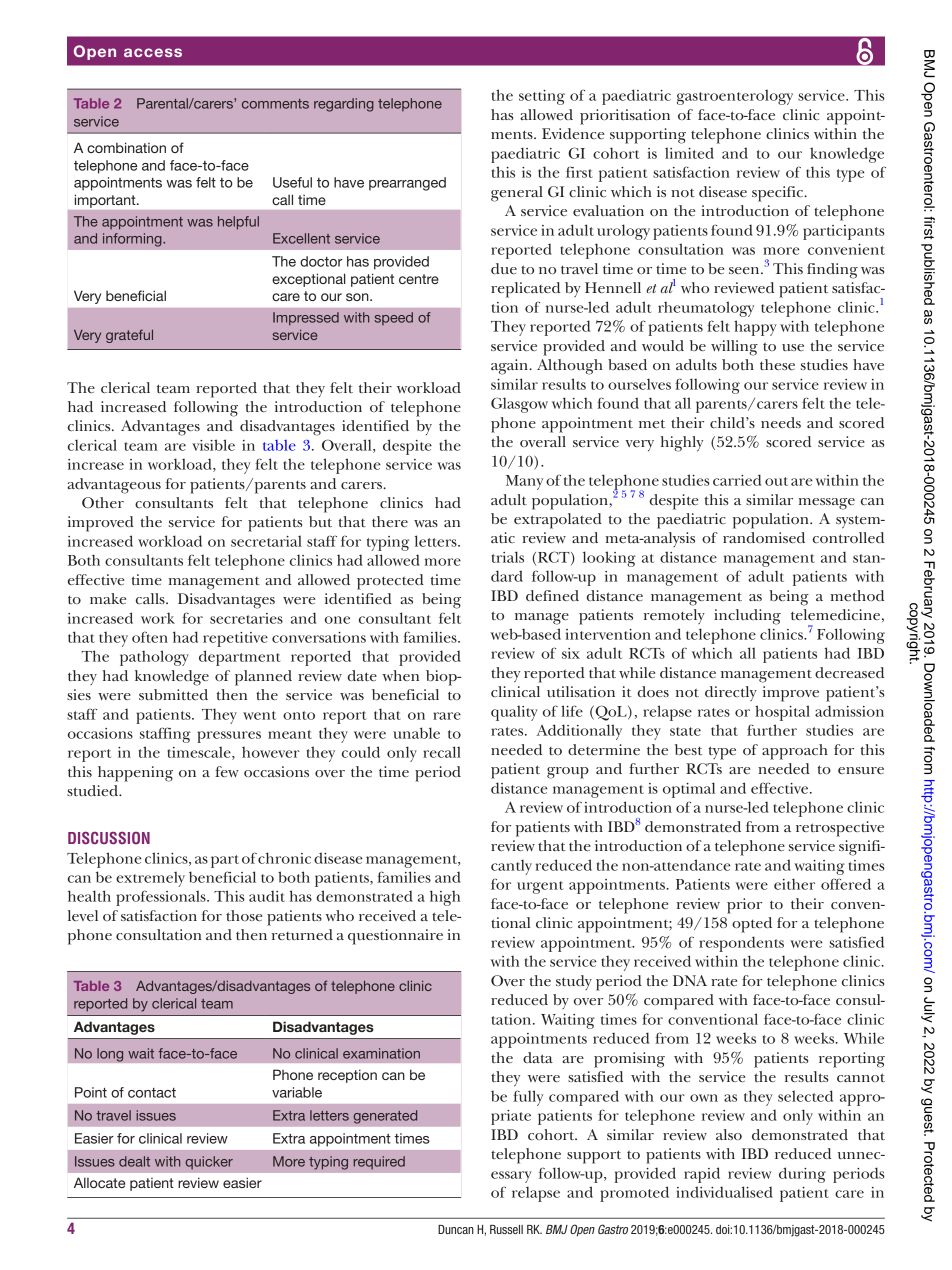 The image size is (952, 1270). Describe the element at coordinates (209, 1162) in the screenshot. I see `quicker` at that location.
